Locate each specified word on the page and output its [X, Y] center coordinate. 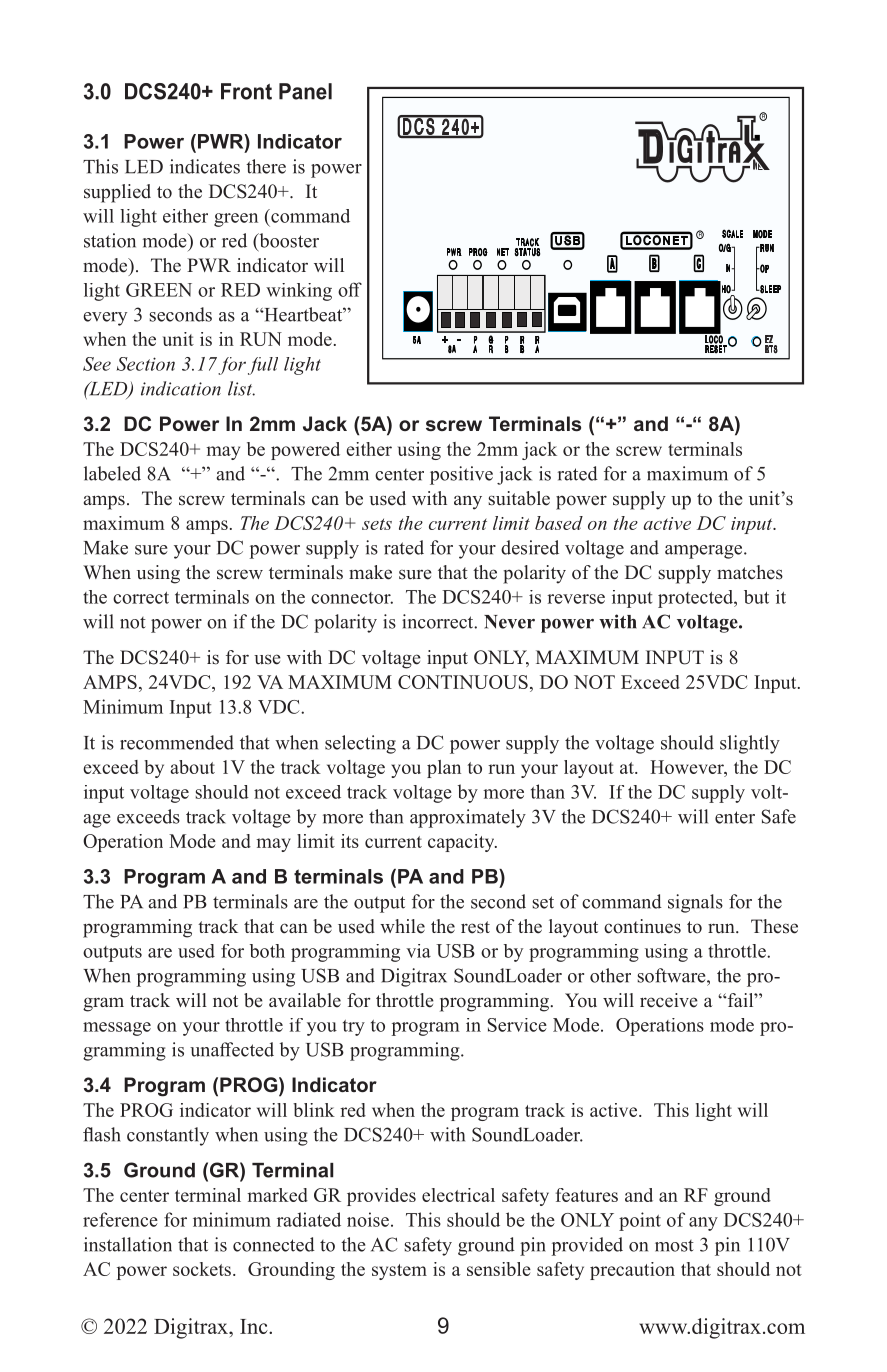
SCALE [732, 233]
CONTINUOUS [463, 682]
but [756, 597]
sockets [202, 1269]
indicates [205, 166]
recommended [177, 742]
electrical [458, 1195]
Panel [305, 91]
